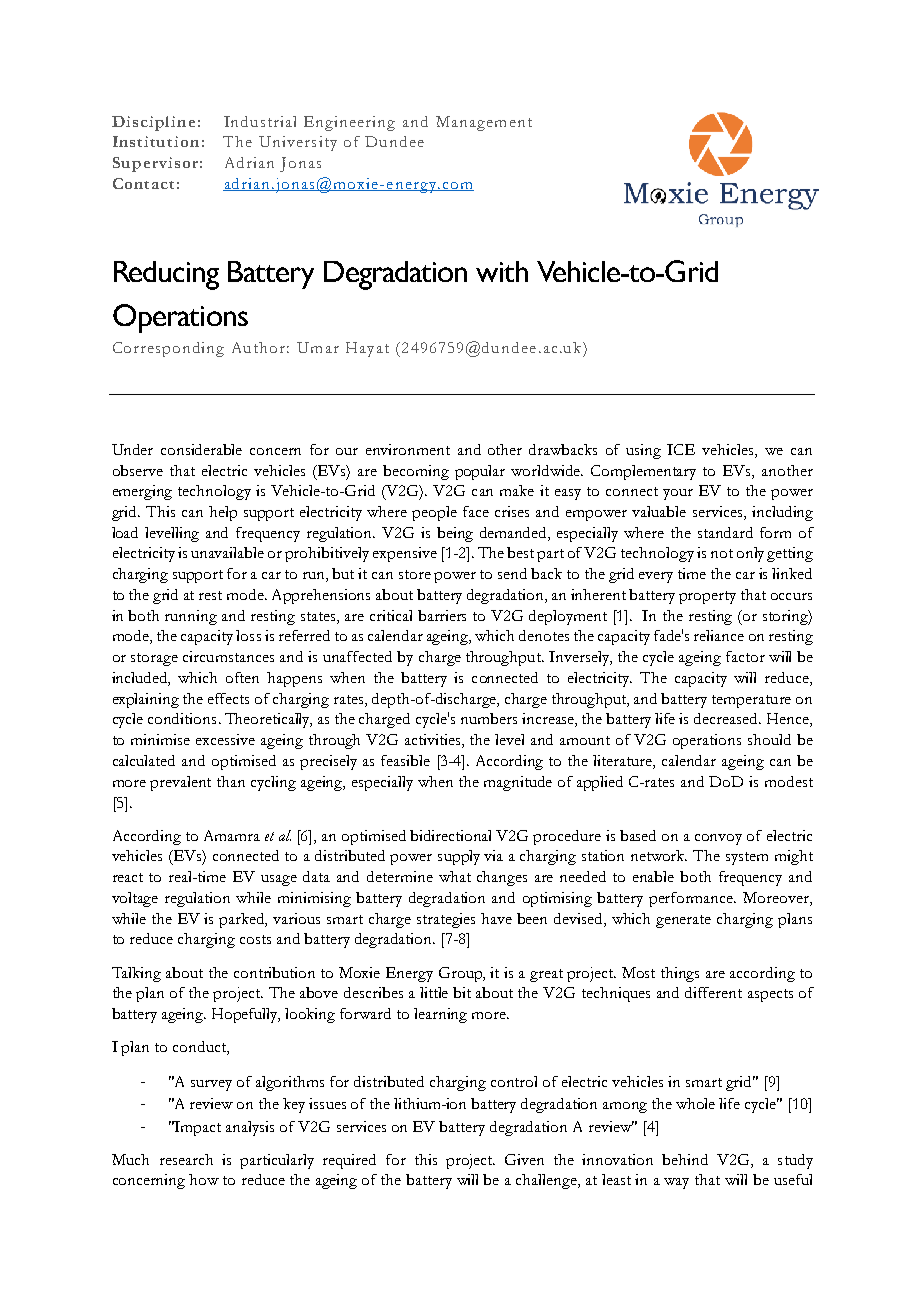  Describe the element at coordinates (223, 513) in the screenshot. I see `help` at that location.
